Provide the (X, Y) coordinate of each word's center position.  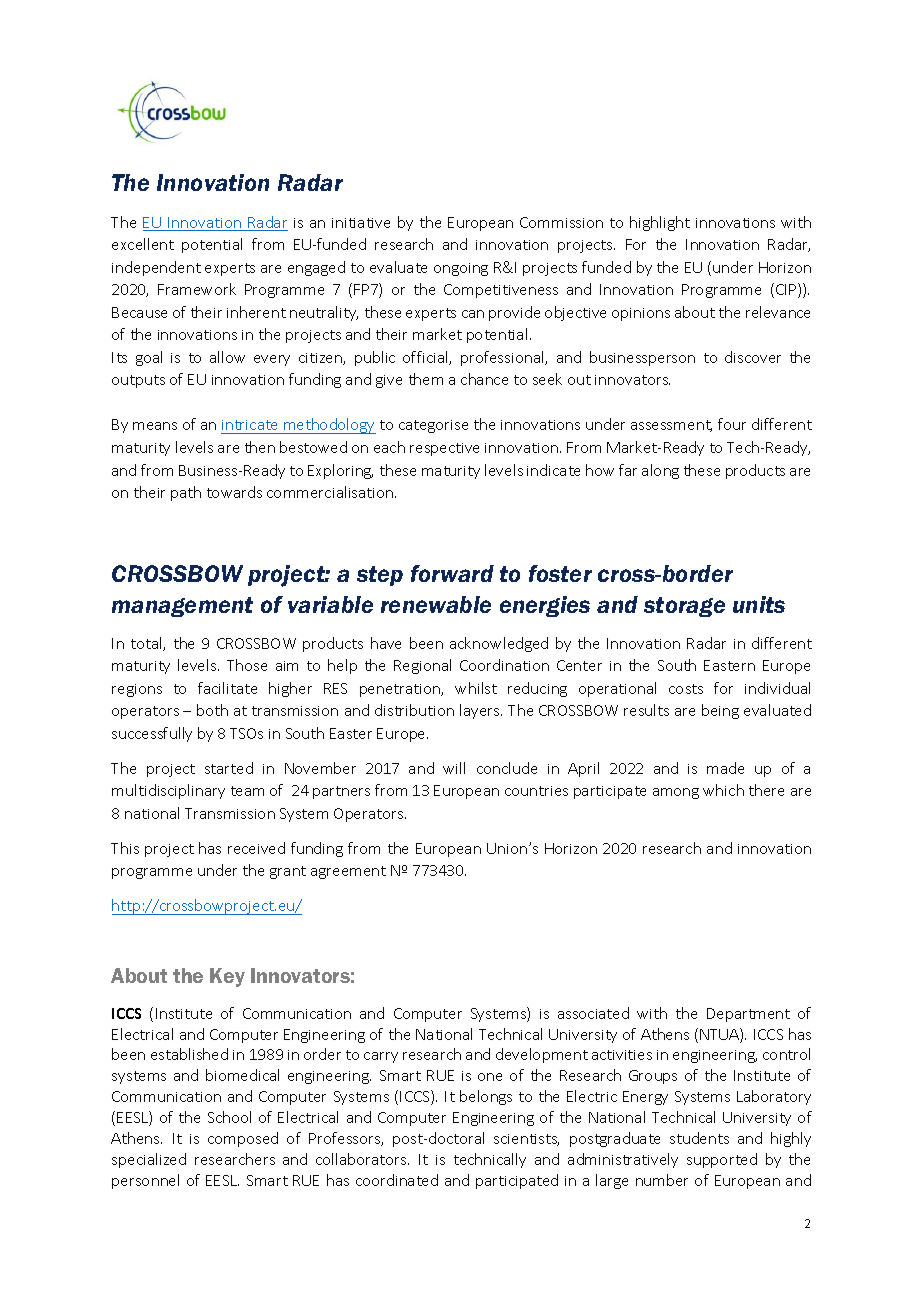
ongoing (461, 269)
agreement (348, 872)
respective (444, 449)
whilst (476, 688)
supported (722, 1160)
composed (243, 1139)
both (212, 710)
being (720, 711)
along (660, 471)
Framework (197, 289)
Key (227, 977)
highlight (660, 223)
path (186, 493)
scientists (526, 1140)
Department (748, 1015)
